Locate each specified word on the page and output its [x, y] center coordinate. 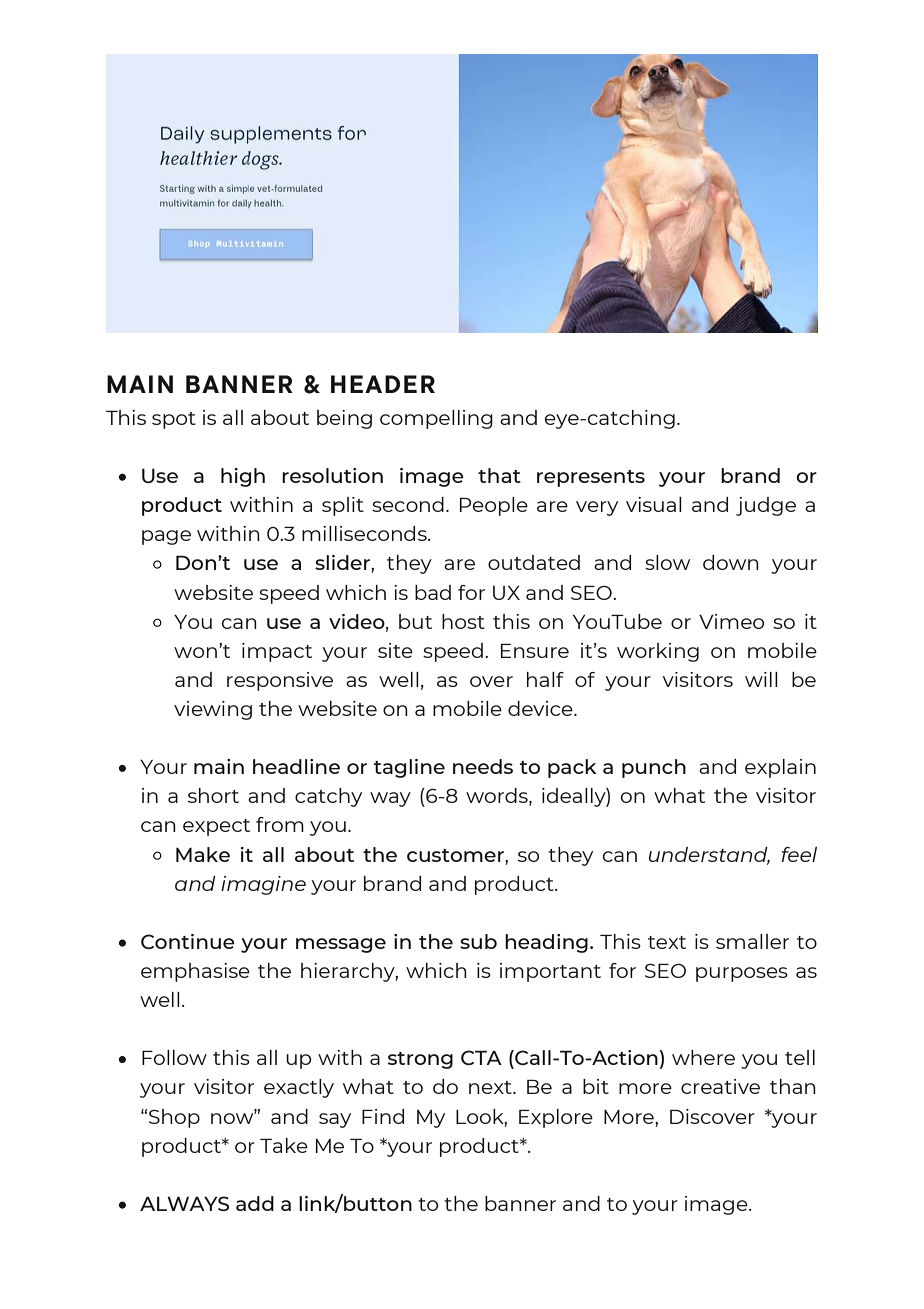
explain [780, 768]
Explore [556, 1118]
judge [766, 506]
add [255, 1203]
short [213, 795]
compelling [436, 419]
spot [174, 420]
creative [720, 1086]
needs [483, 766]
